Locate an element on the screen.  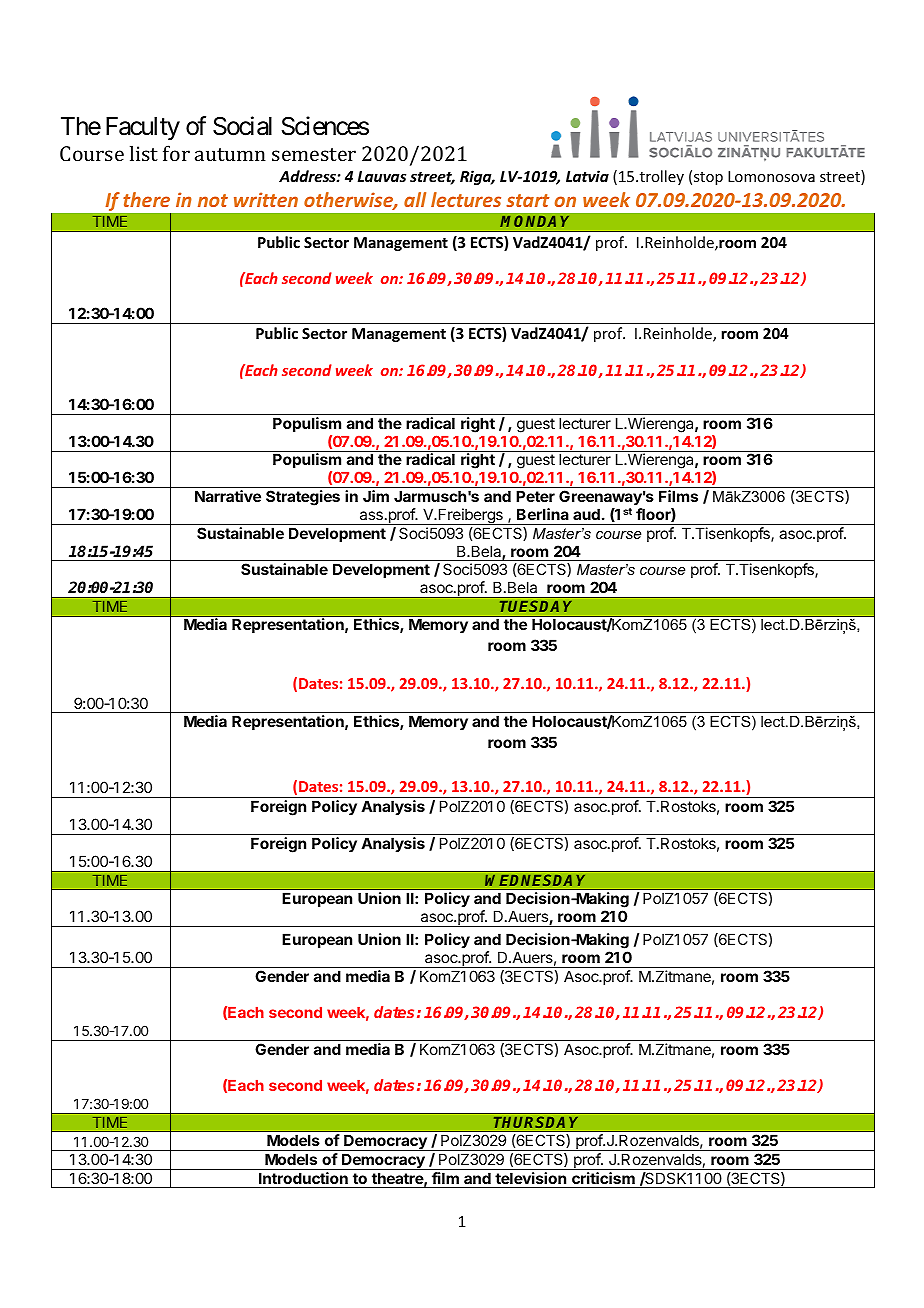
written is located at coordinates (266, 199).
